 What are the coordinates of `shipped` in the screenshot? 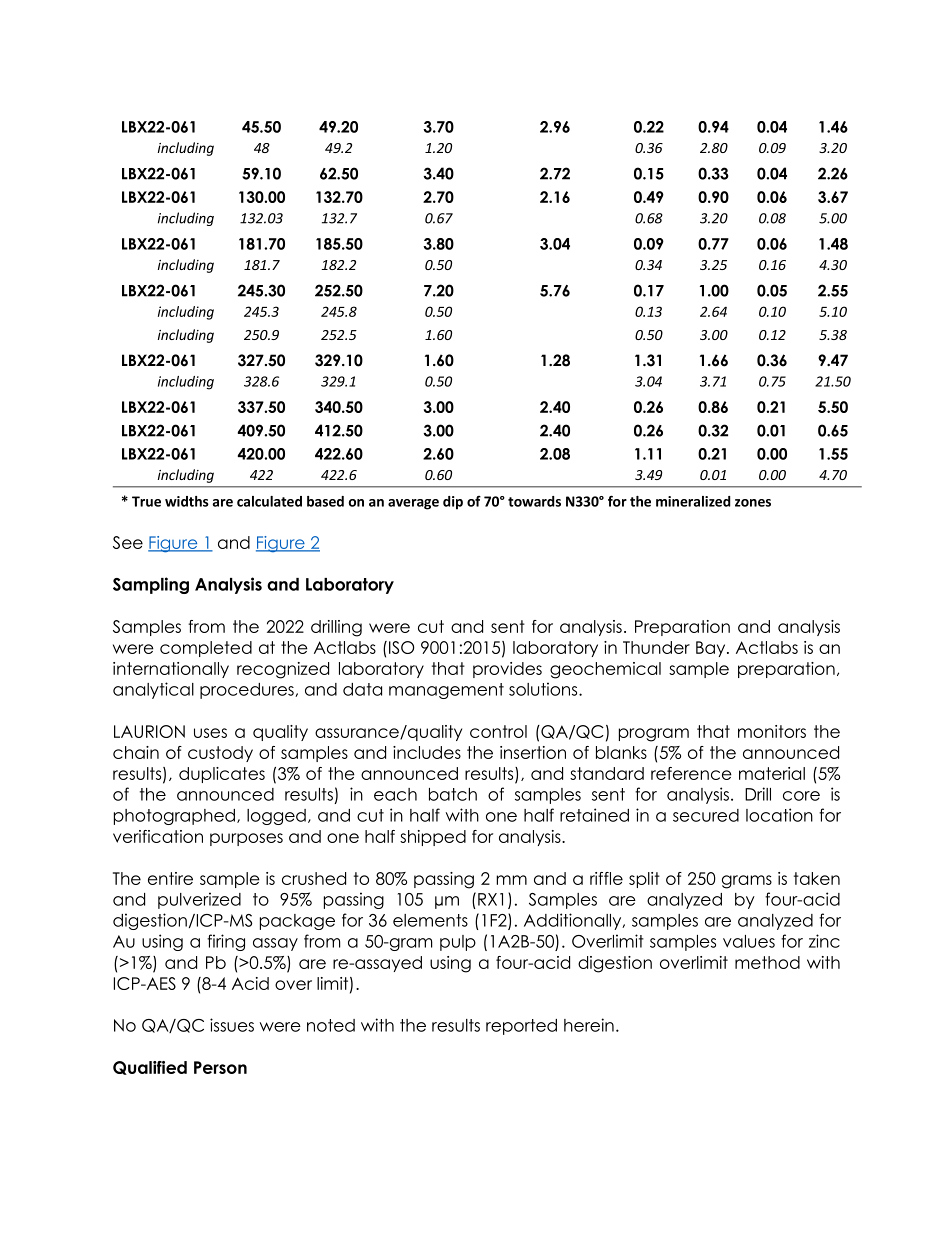 It's located at (433, 838).
